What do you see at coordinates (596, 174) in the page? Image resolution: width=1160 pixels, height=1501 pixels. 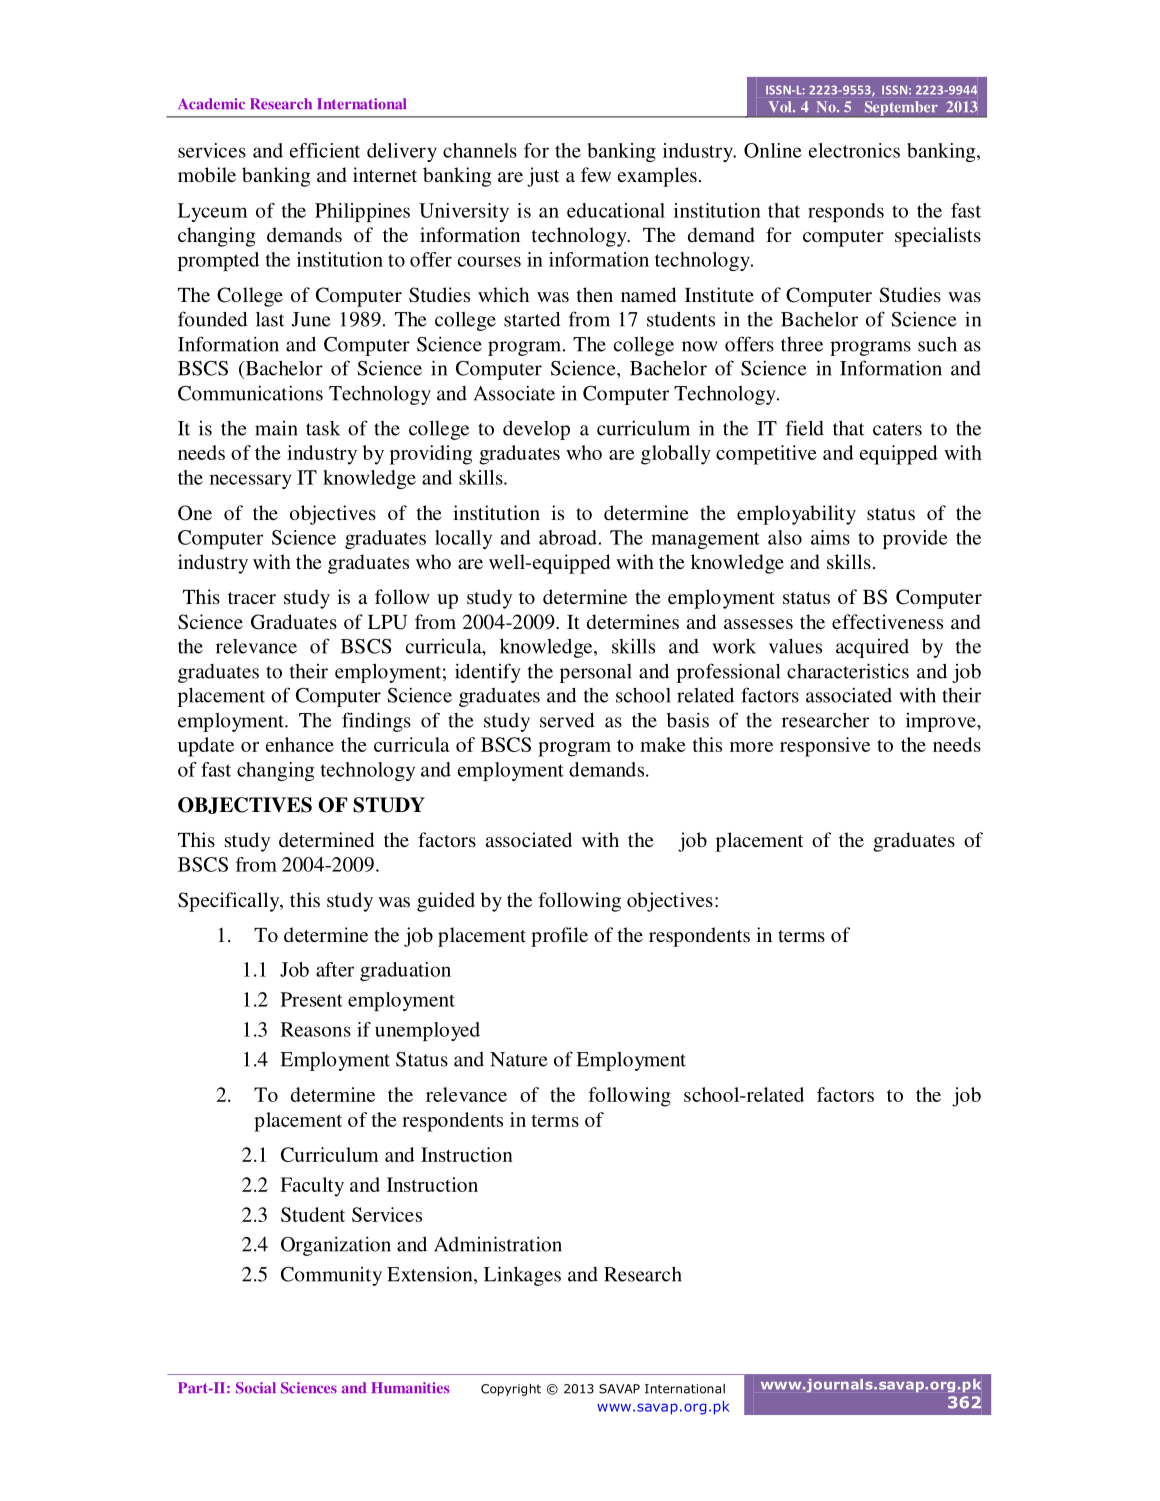 I see `few` at bounding box center [596, 174].
